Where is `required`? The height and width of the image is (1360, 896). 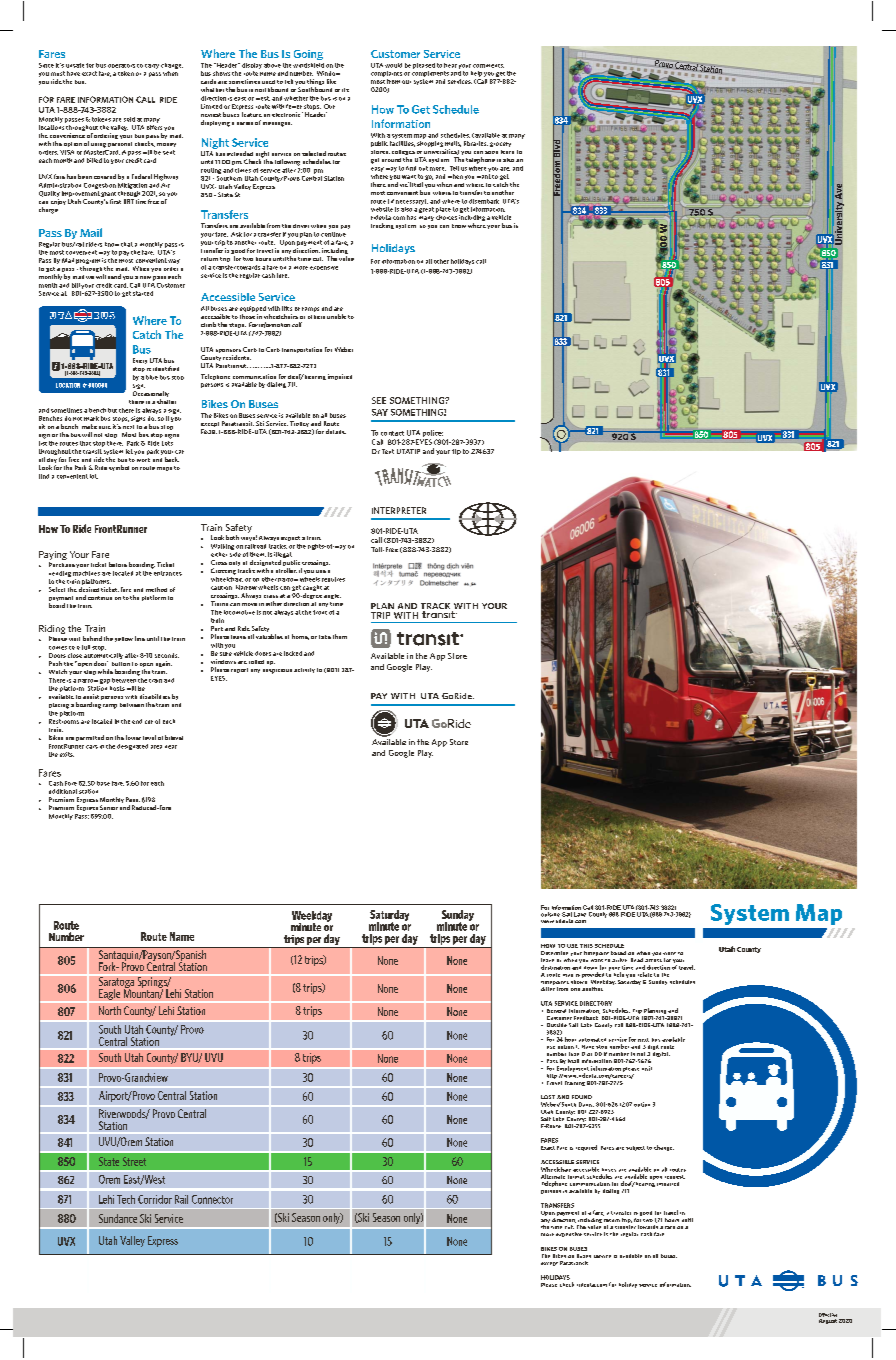
required is located at coordinates (586, 1148).
